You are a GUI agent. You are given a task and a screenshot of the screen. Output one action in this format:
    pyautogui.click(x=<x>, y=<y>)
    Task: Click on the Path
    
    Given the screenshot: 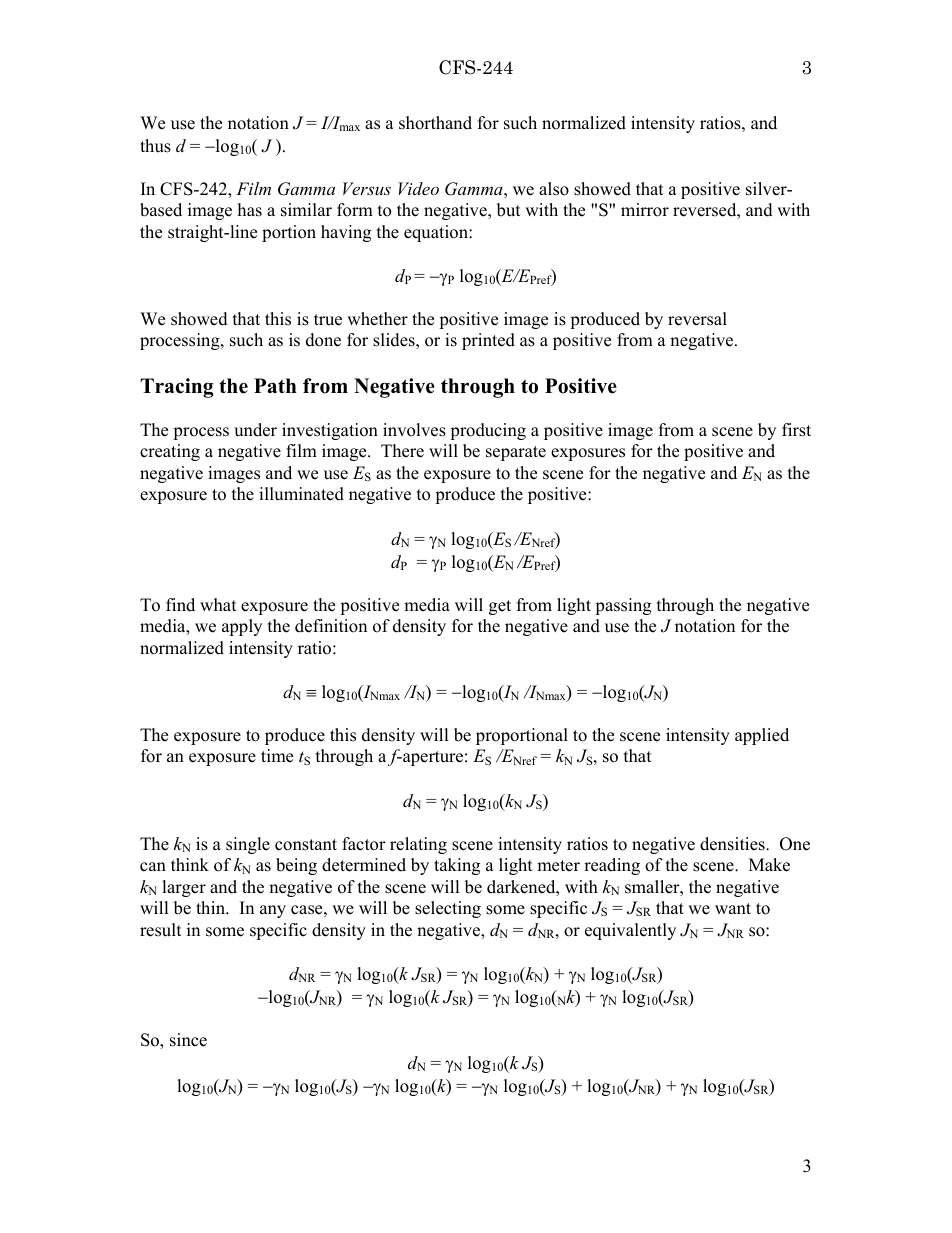 What is the action you would take?
    pyautogui.click(x=275, y=385)
